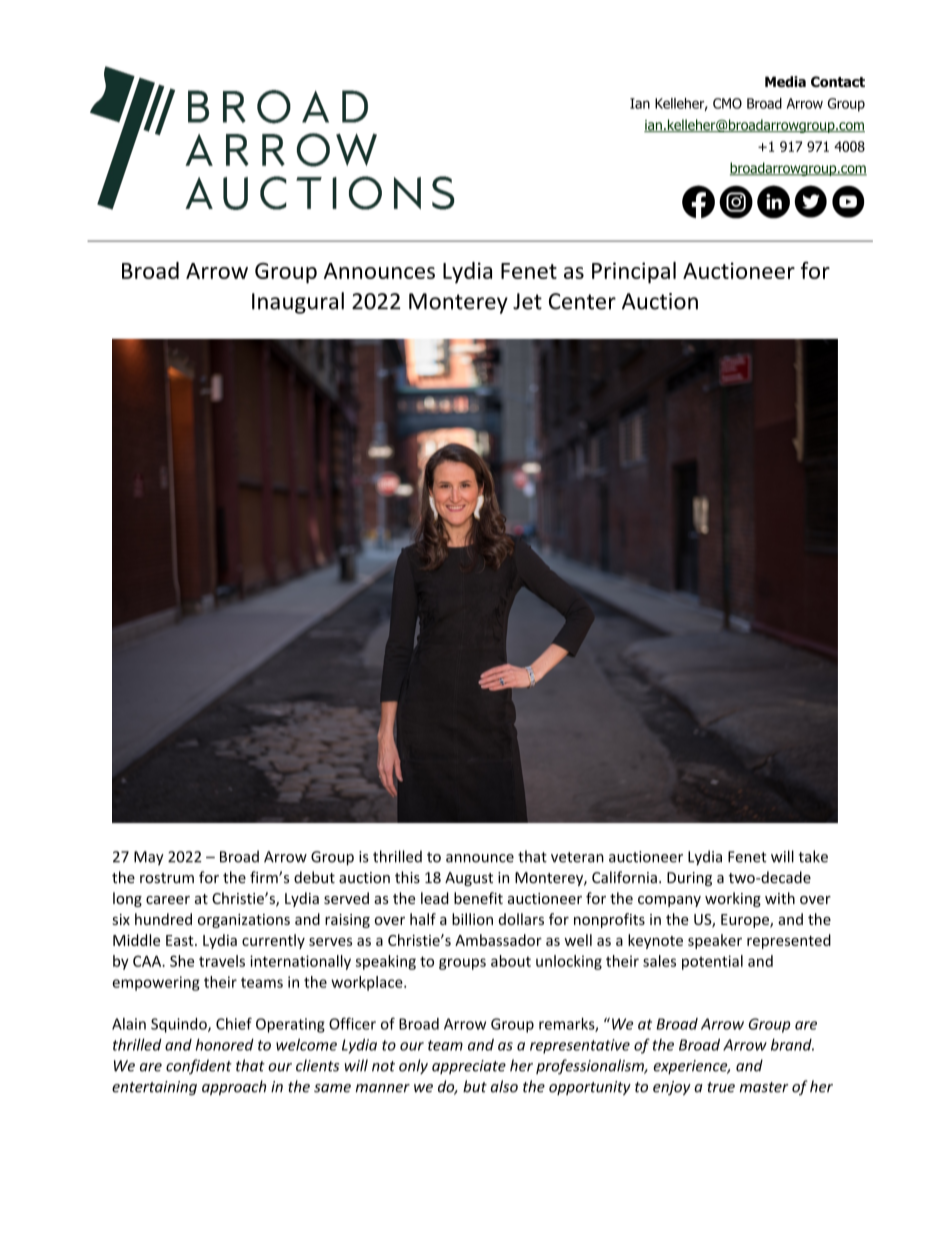  Describe the element at coordinates (727, 103) in the screenshot. I see `CMO` at that location.
